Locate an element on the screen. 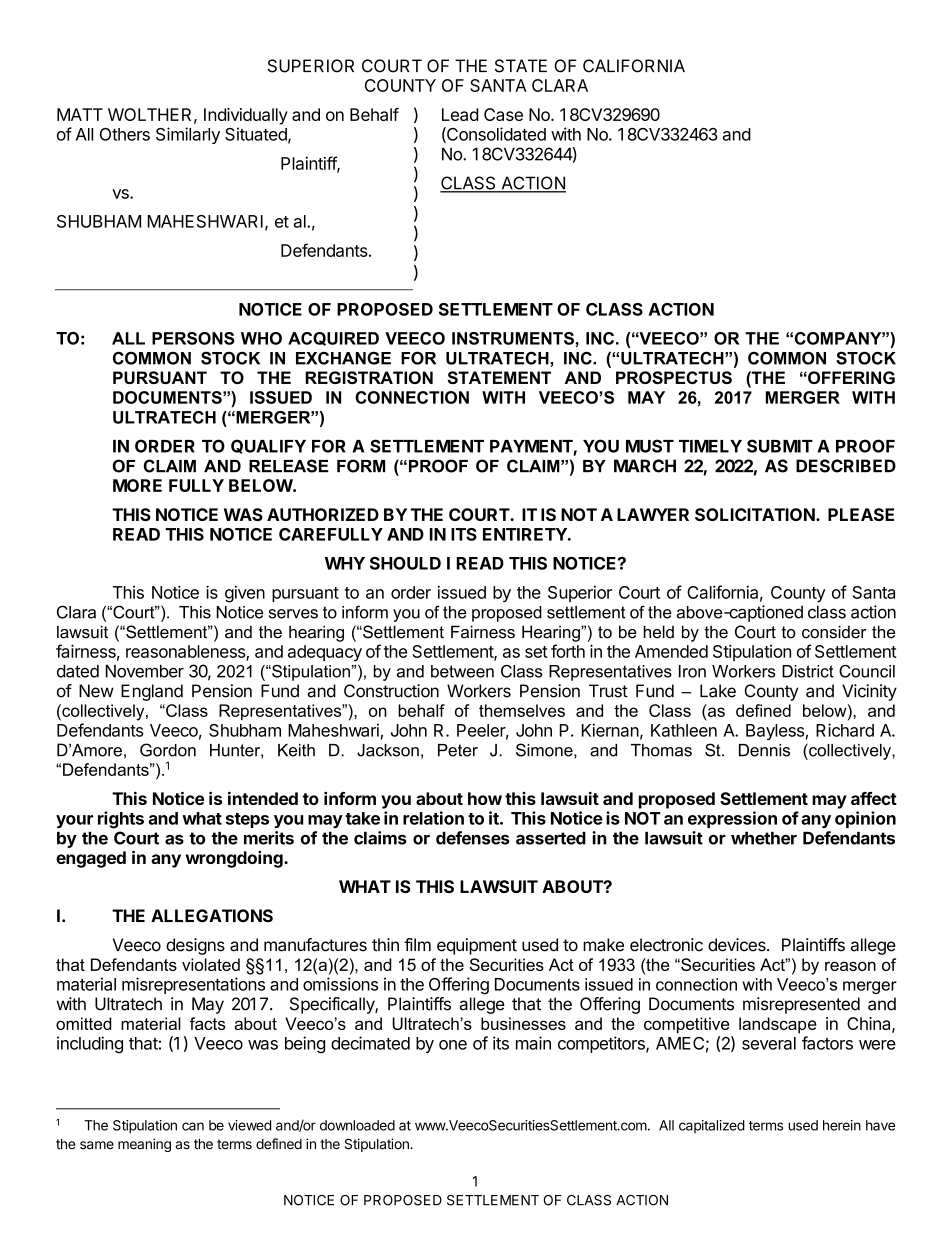  SUBMIT is located at coordinates (780, 446).
